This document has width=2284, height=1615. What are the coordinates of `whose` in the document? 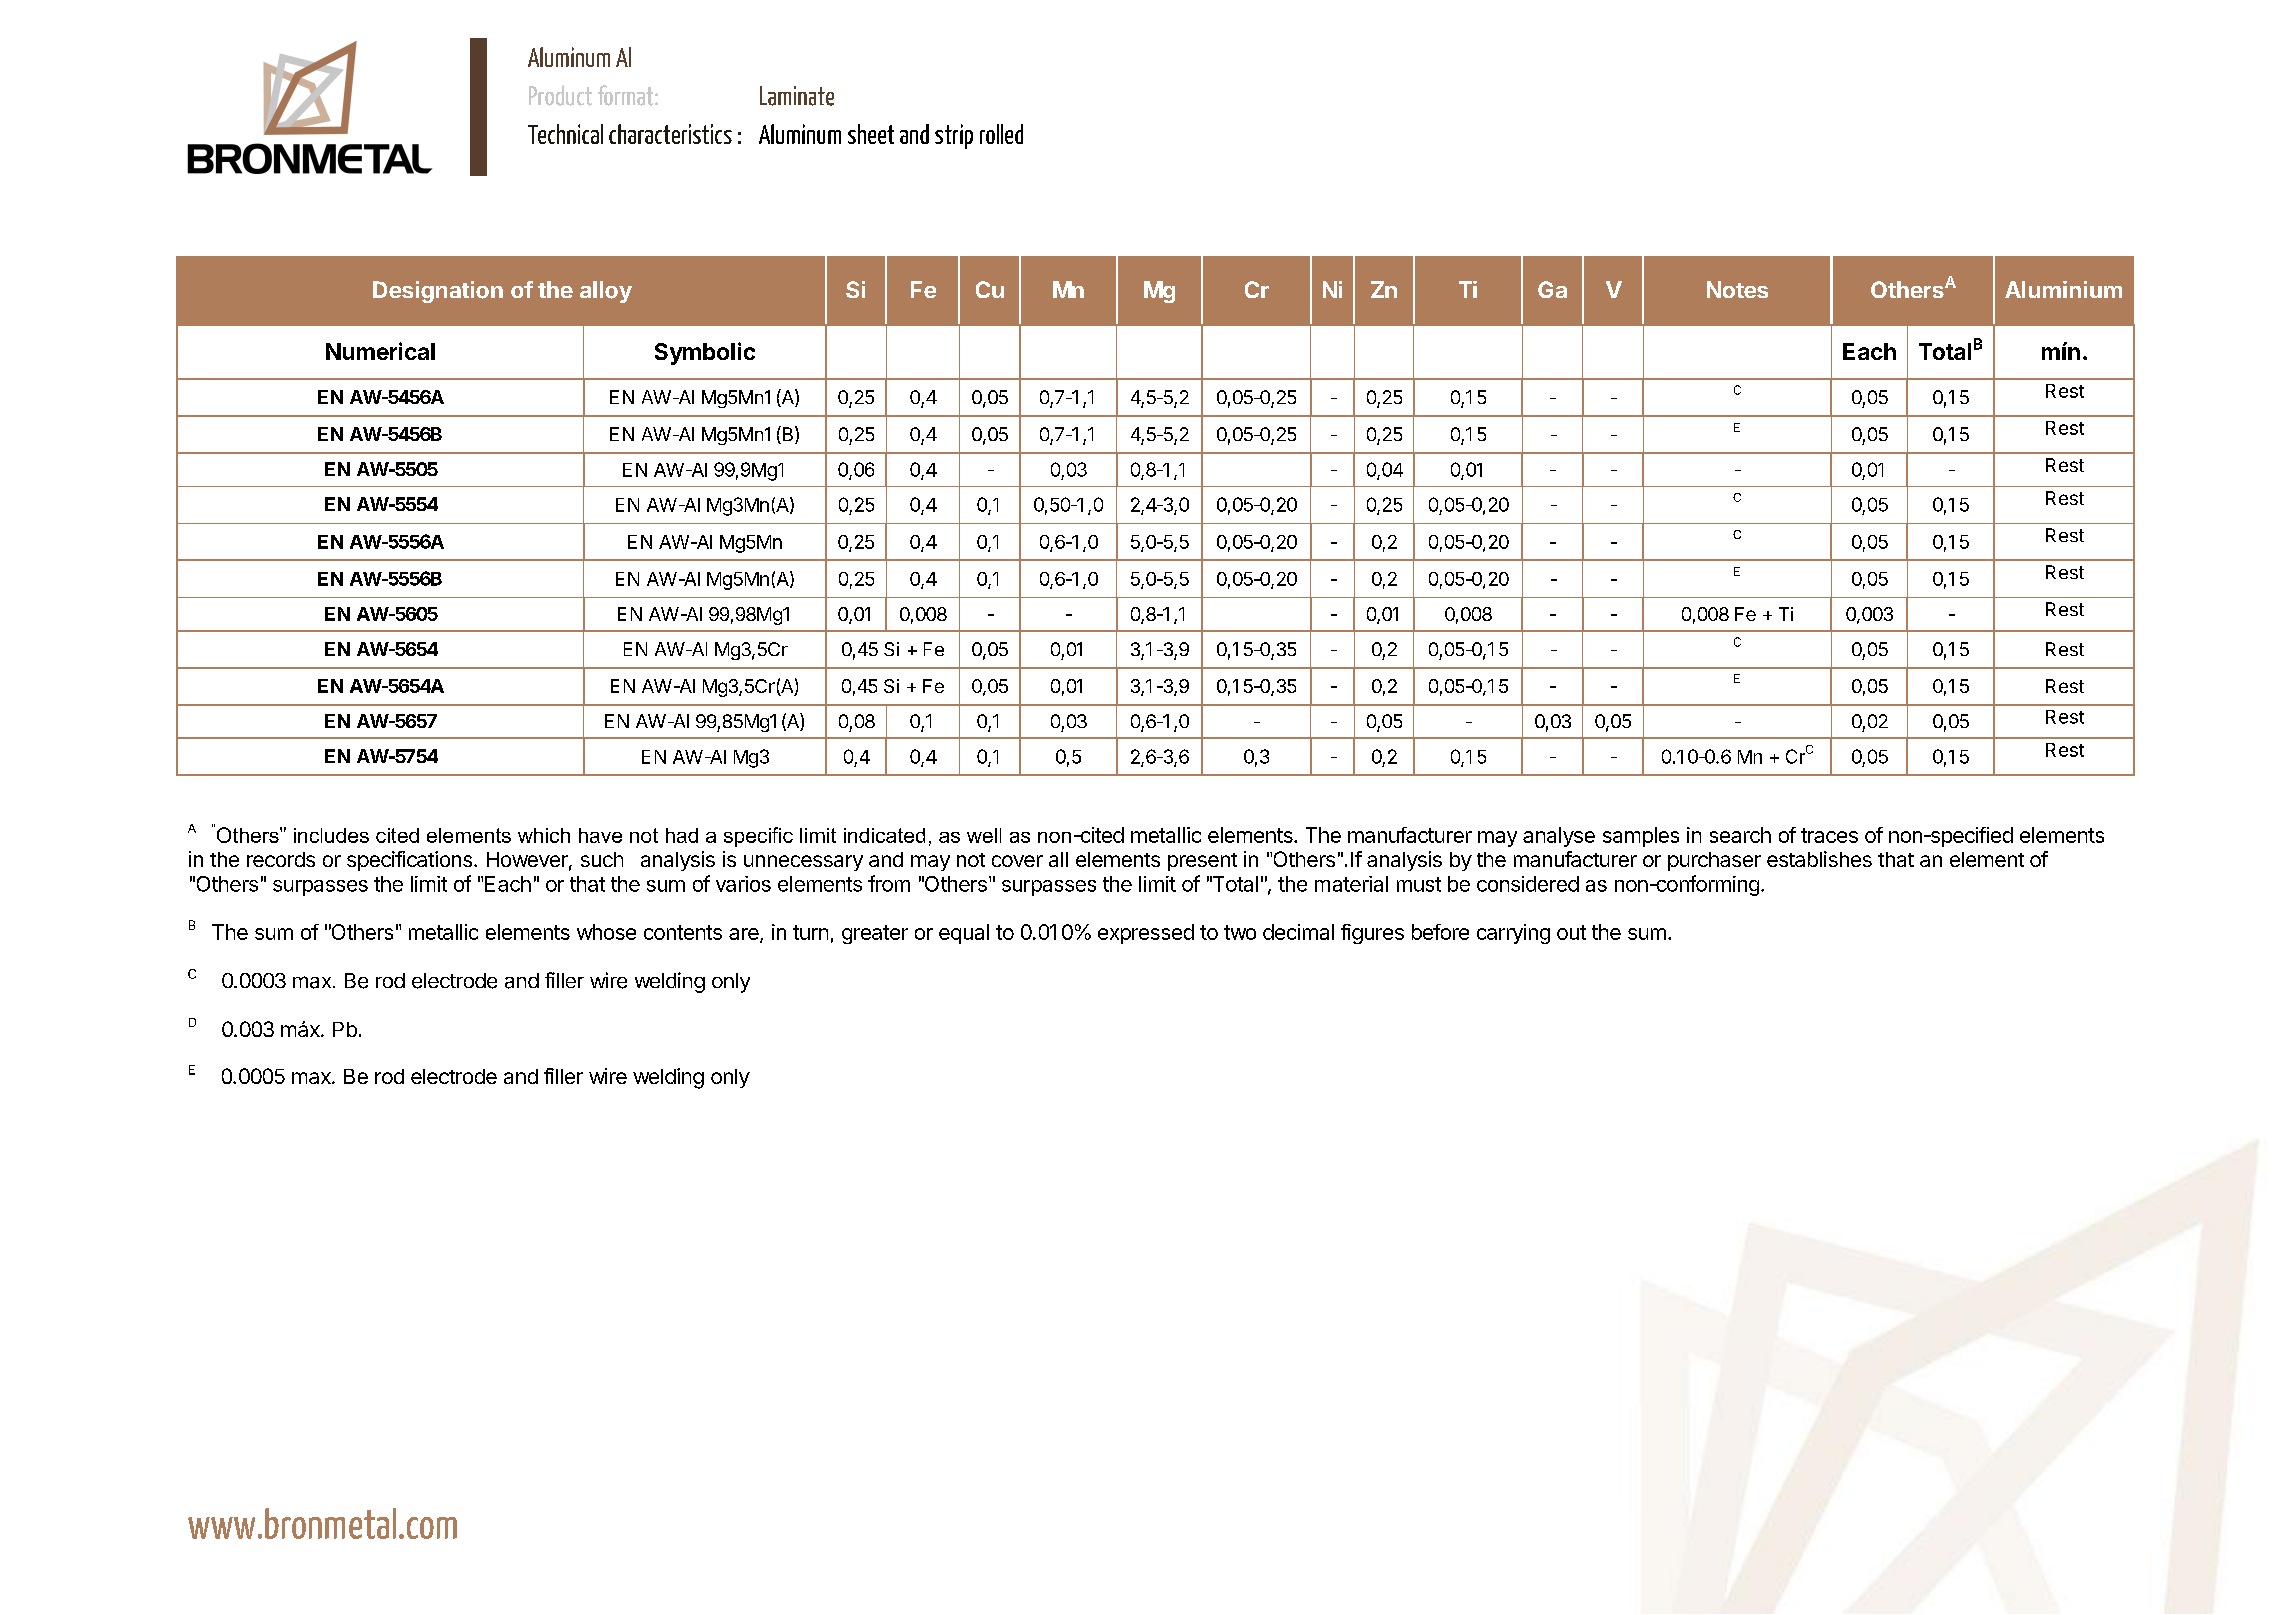 It's located at (606, 932).
